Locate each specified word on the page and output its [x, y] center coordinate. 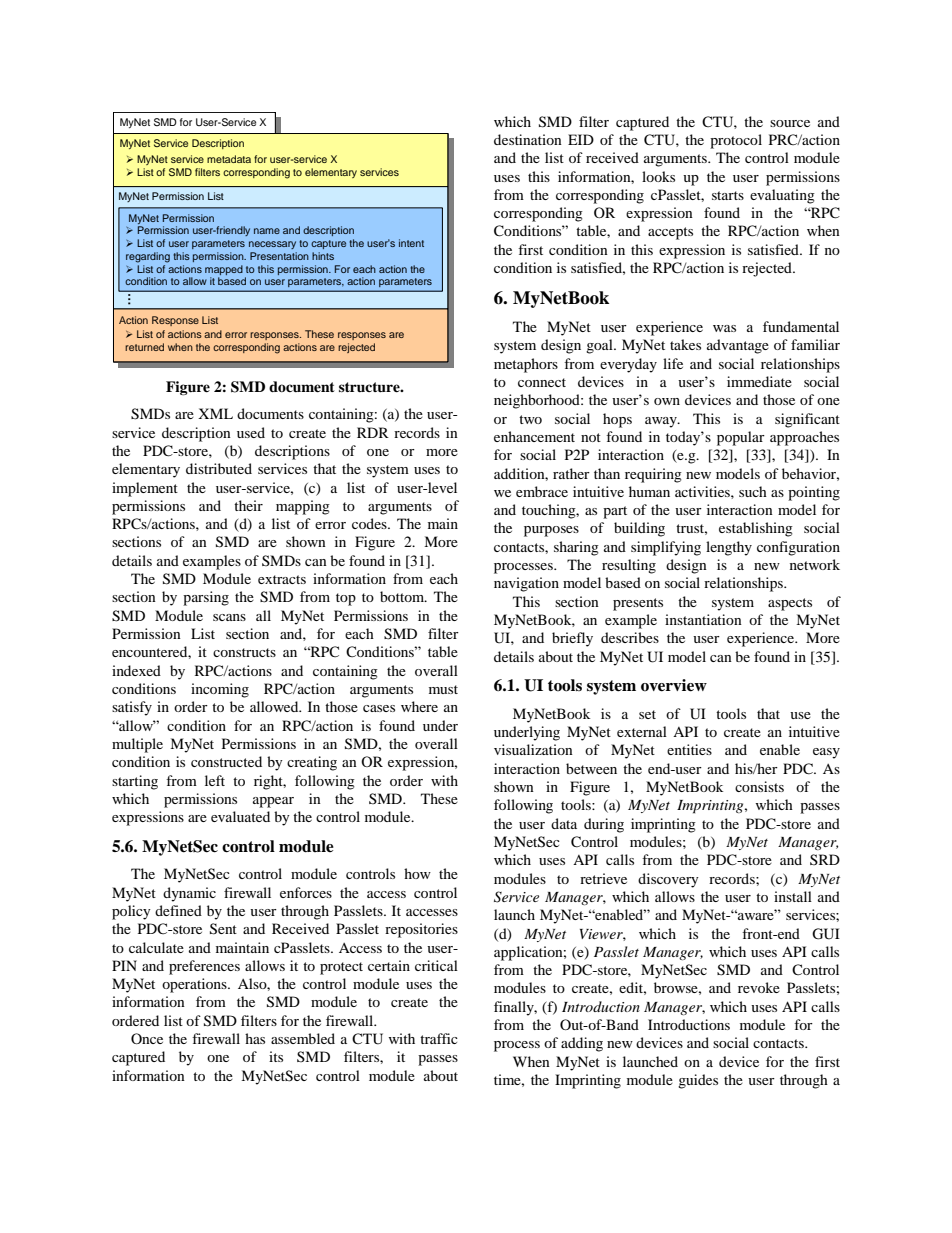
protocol [736, 141]
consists [759, 786]
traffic [439, 1038]
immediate [759, 381]
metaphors [526, 365]
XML [215, 413]
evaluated [240, 816]
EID [581, 139]
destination [528, 139]
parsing [206, 598]
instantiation [703, 619]
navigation [526, 584]
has [255, 1038]
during [604, 825]
